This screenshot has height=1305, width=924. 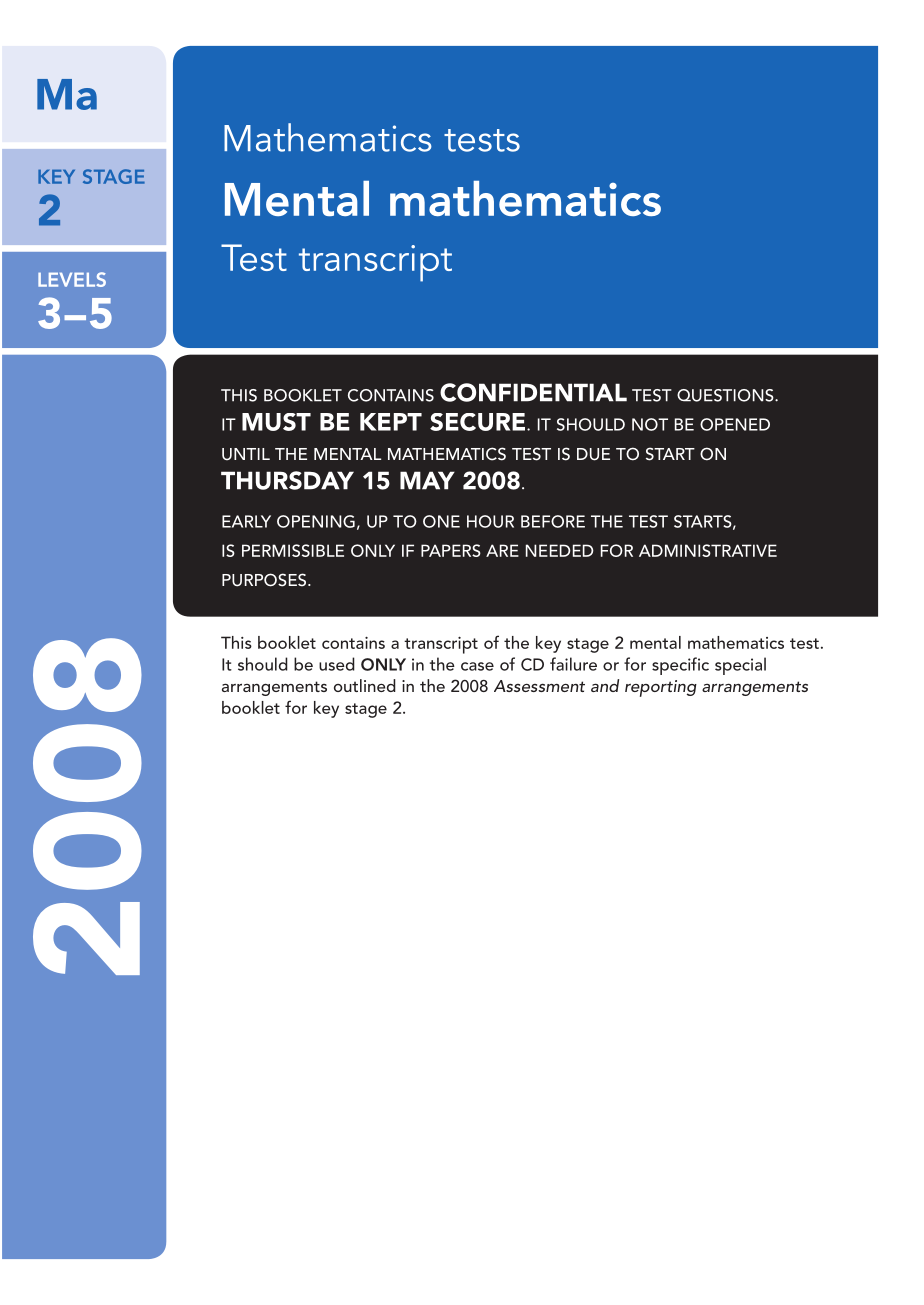 What do you see at coordinates (708, 550) in the screenshot?
I see `ADMINISTRATIVE` at bounding box center [708, 550].
